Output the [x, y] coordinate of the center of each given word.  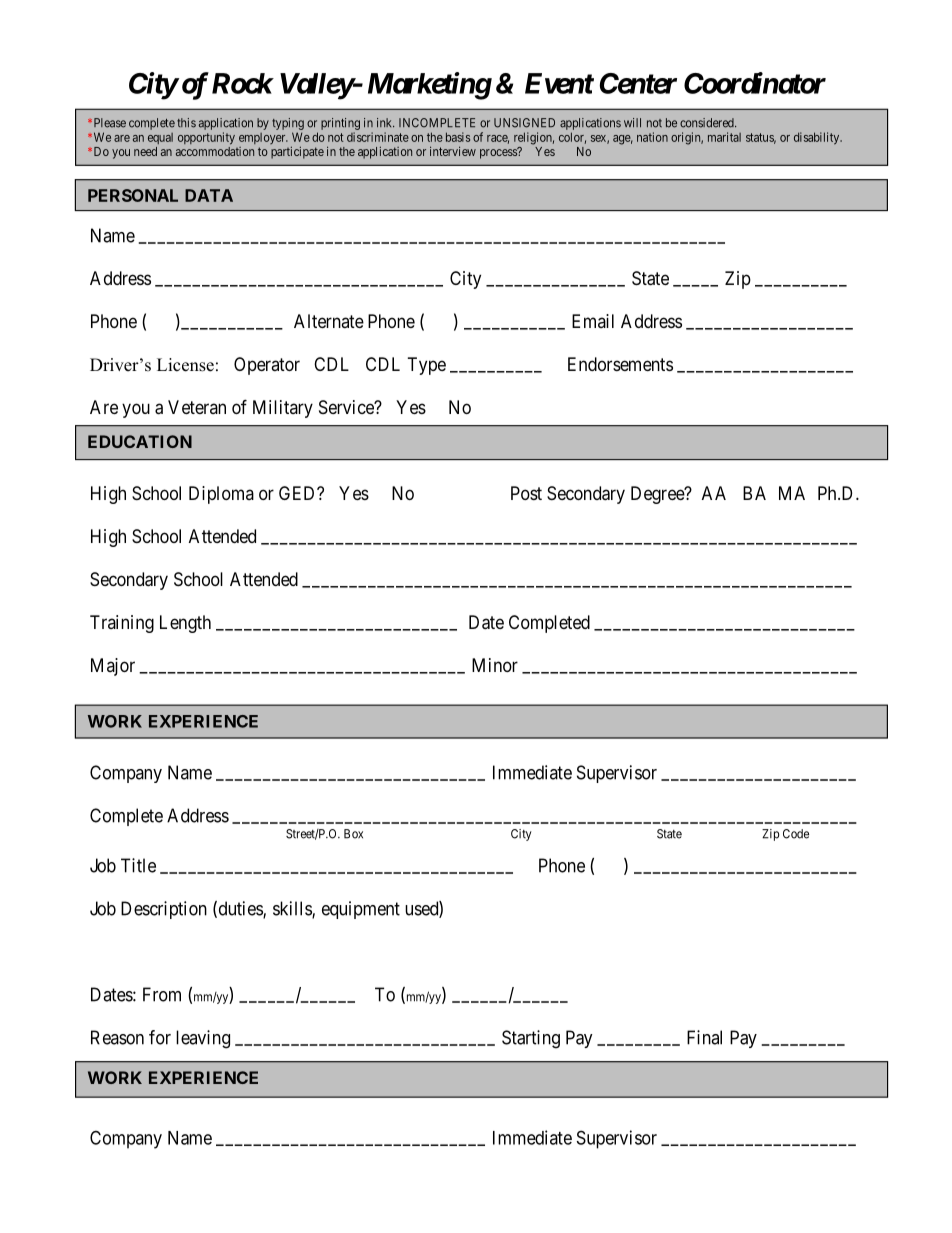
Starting [531, 1039]
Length [185, 624]
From [162, 994]
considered [708, 123]
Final [704, 1037]
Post [526, 493]
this [186, 123]
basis [458, 137]
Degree [658, 495]
